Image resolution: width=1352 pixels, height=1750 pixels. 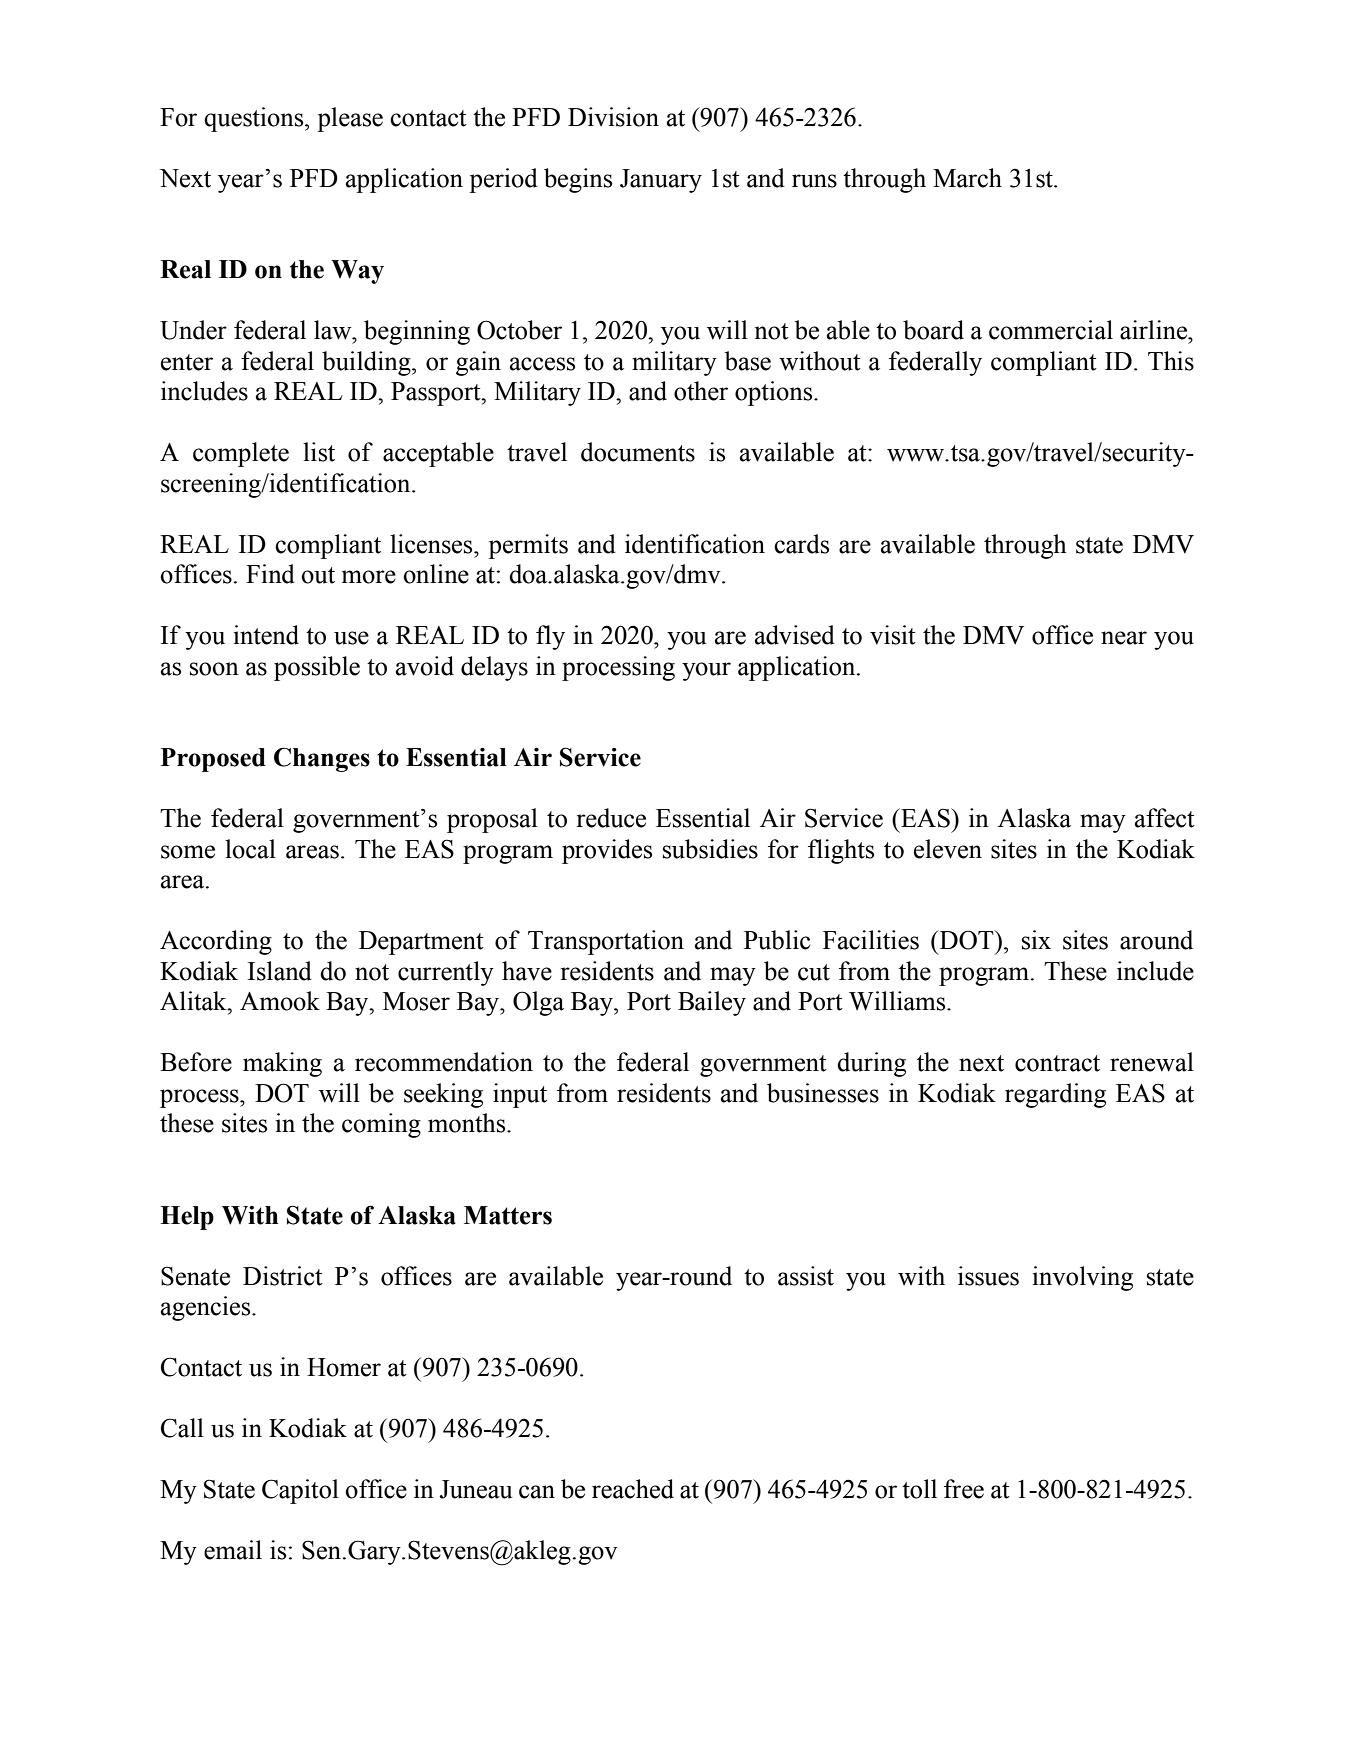 I want to click on Bailey, so click(x=712, y=1003).
